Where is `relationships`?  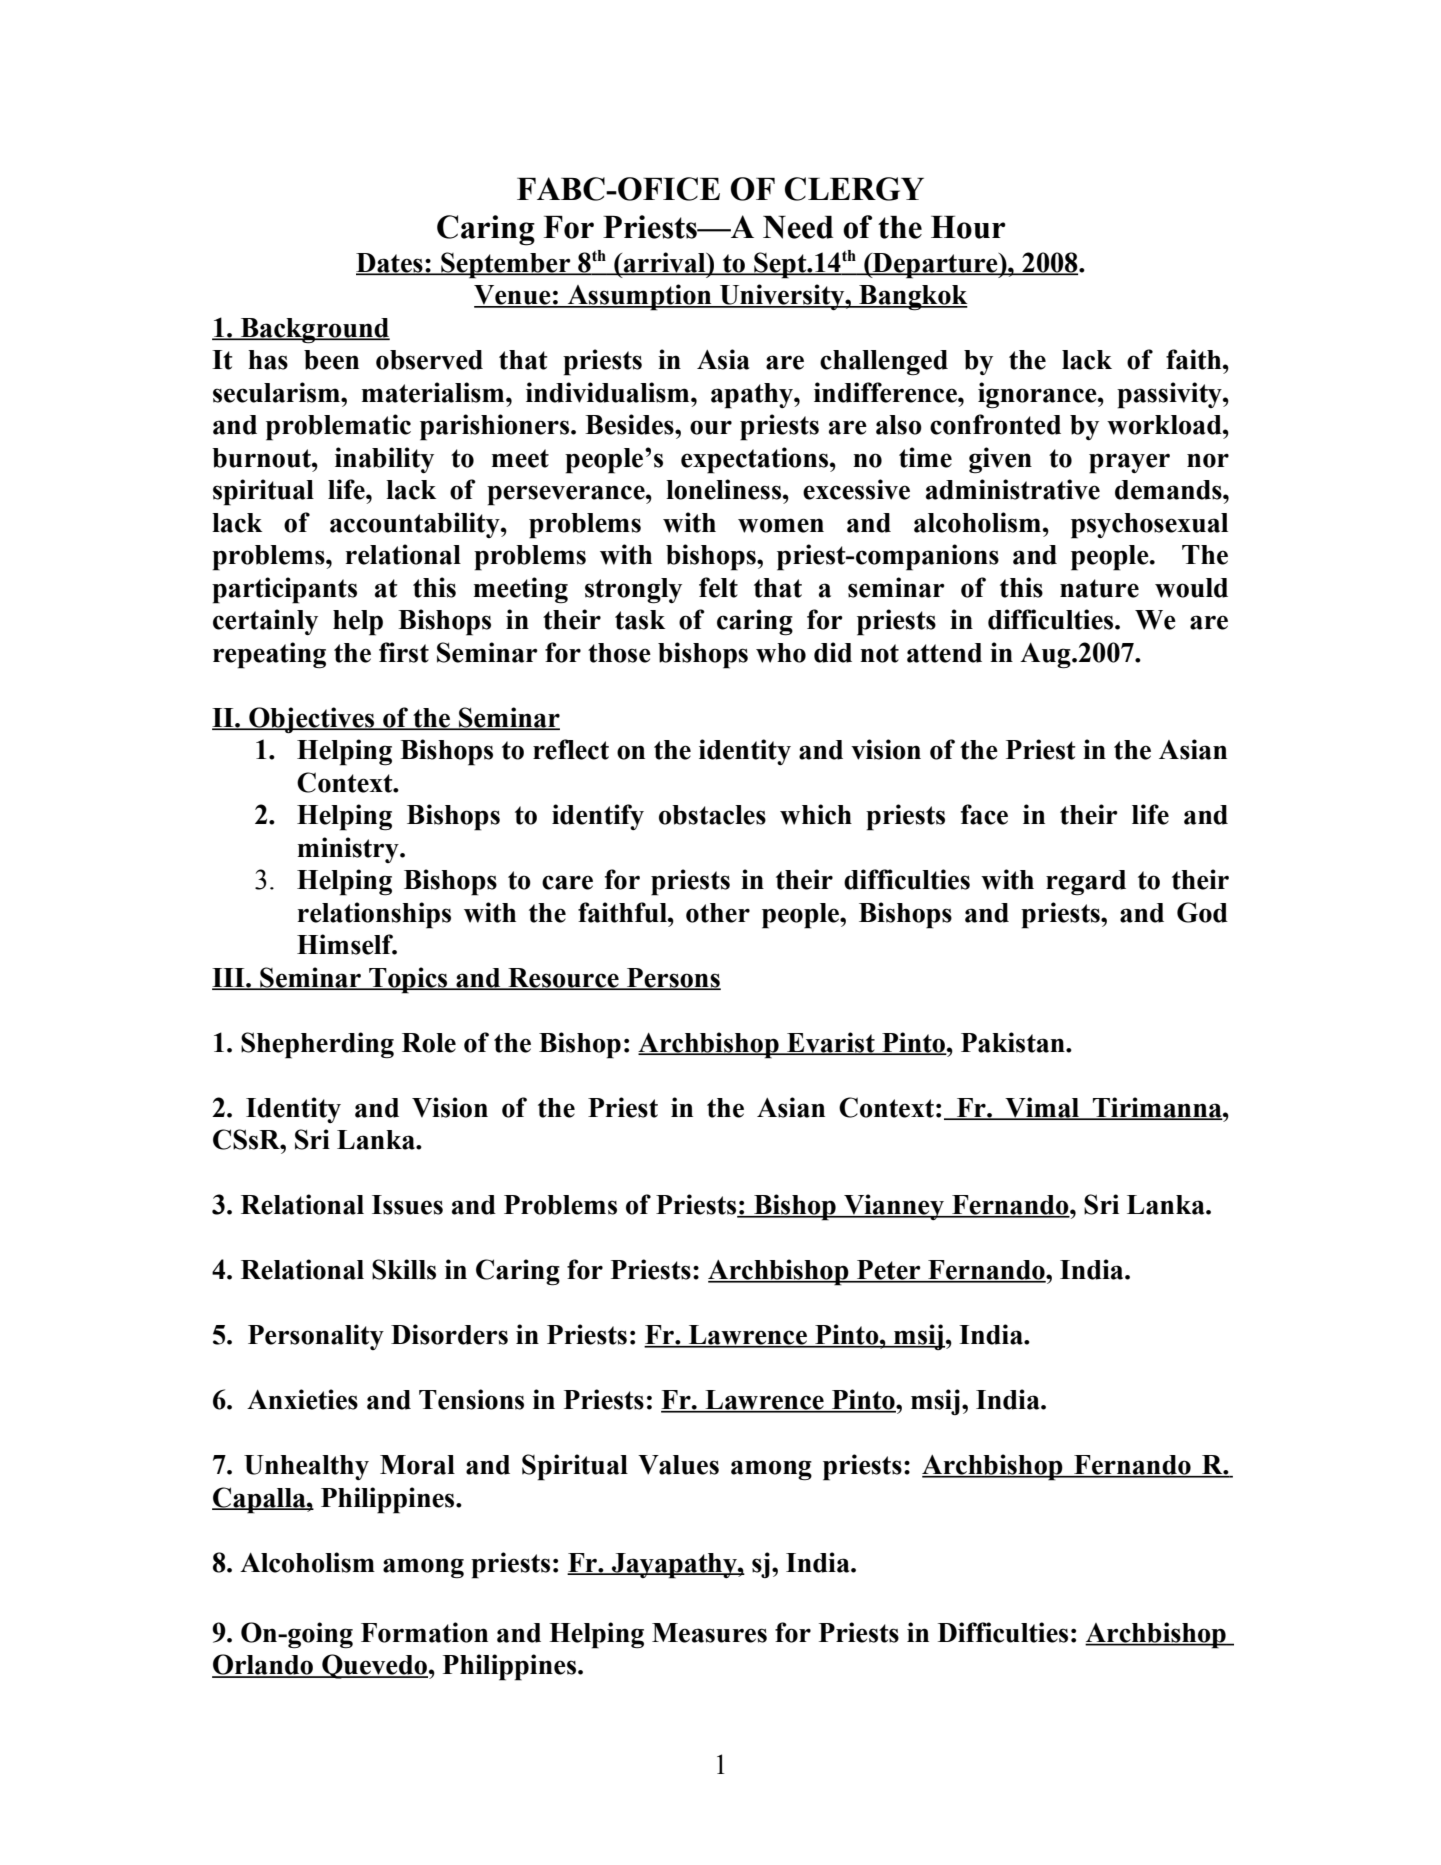 relationships is located at coordinates (374, 915).
